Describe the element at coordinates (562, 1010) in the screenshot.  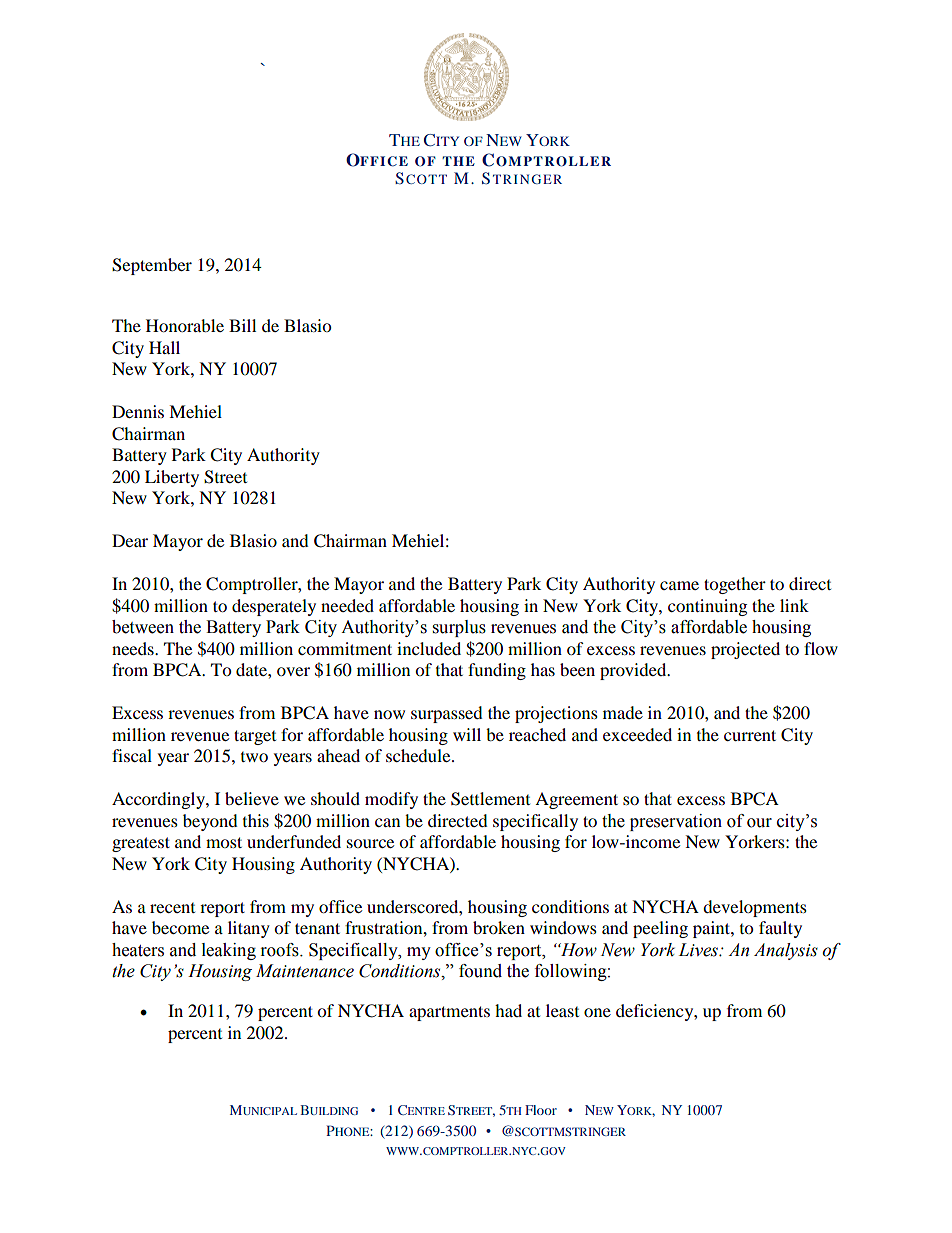
I see `least` at that location.
